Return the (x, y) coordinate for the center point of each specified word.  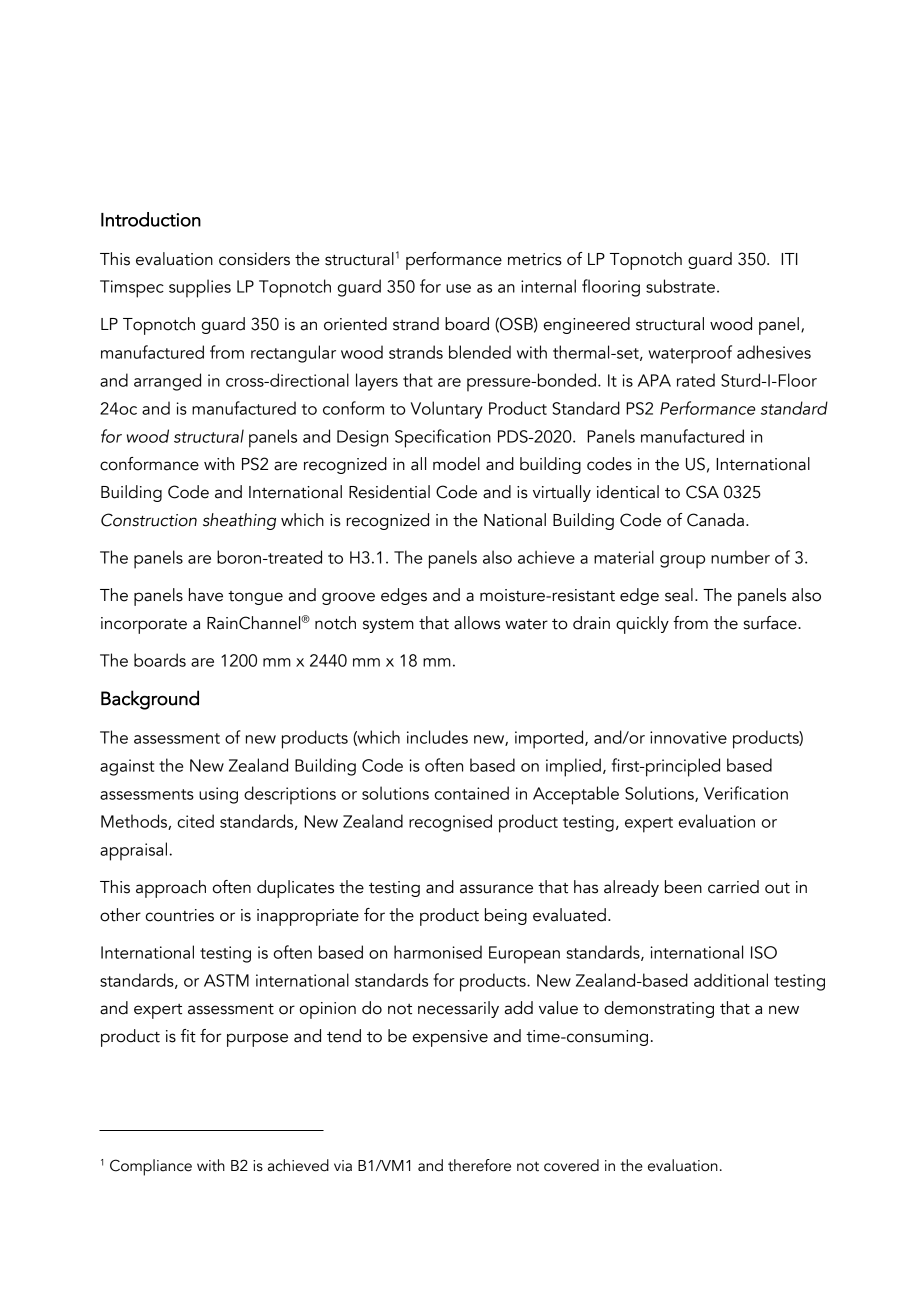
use (458, 288)
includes (437, 737)
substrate (680, 286)
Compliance (151, 1167)
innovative (688, 737)
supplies (200, 288)
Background (150, 700)
